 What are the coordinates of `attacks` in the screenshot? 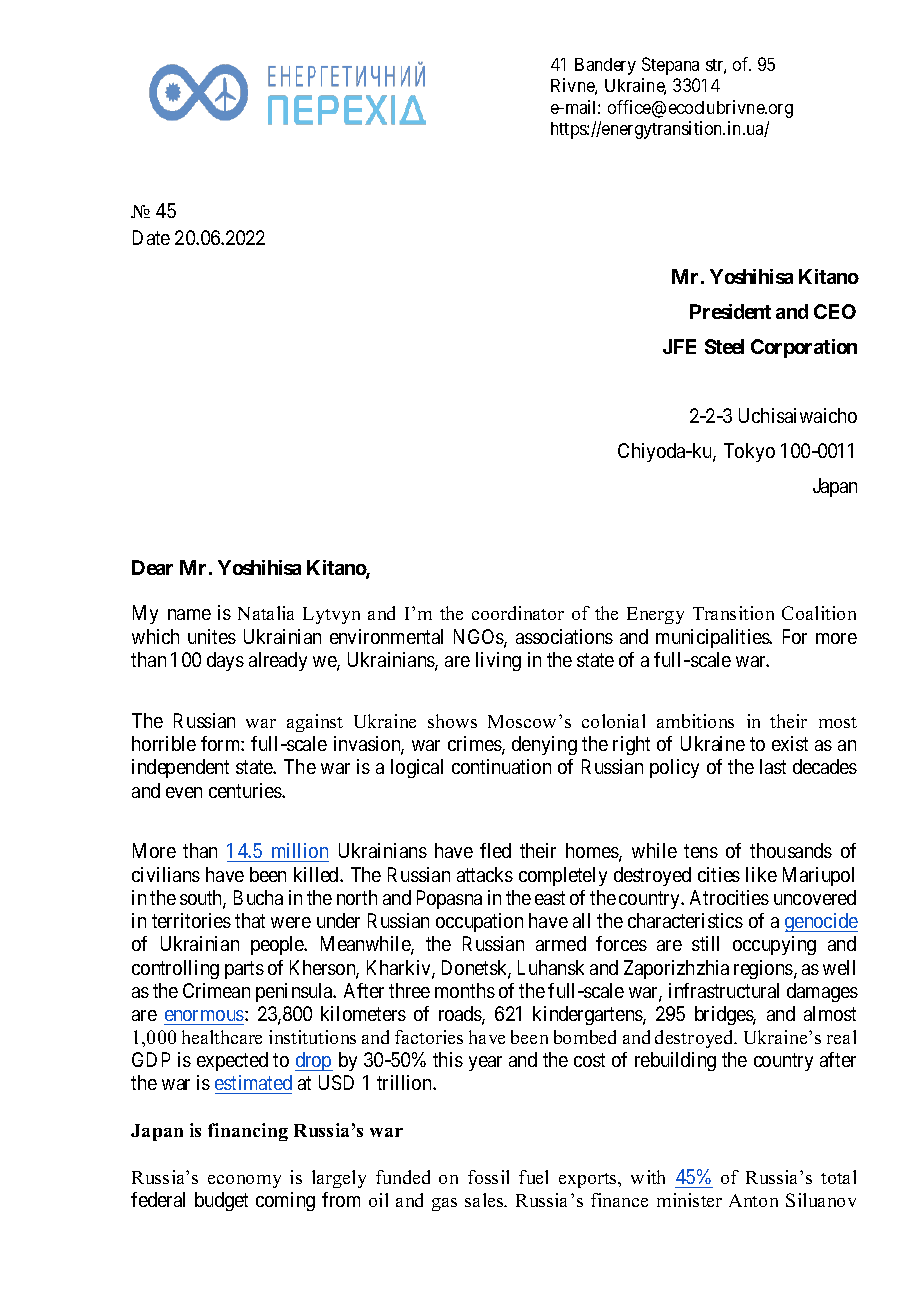 It's located at (485, 874).
